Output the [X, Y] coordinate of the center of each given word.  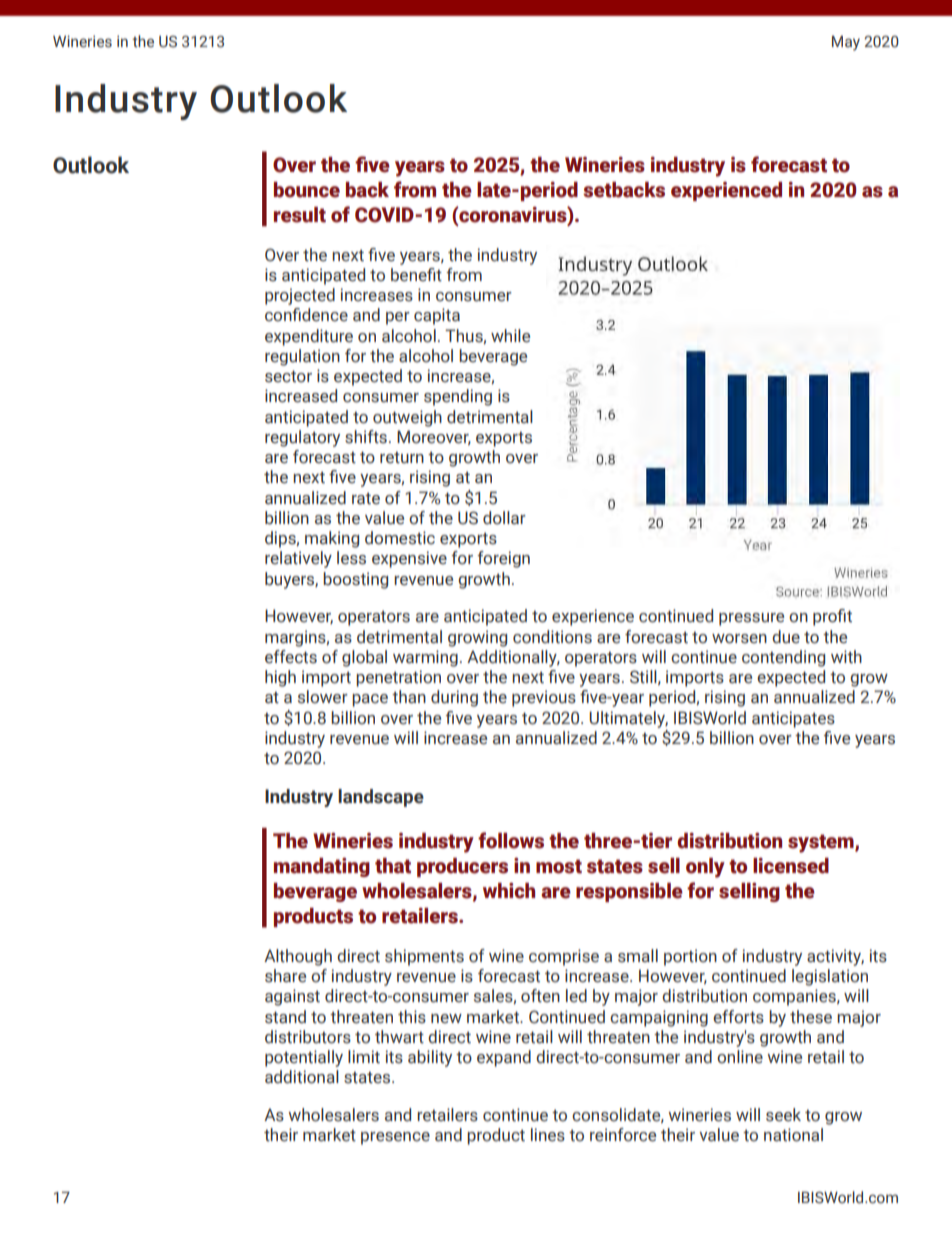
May [846, 43]
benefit [416, 275]
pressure [751, 619]
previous [544, 698]
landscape [381, 798]
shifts [366, 437]
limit [364, 1057]
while [510, 336]
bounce [307, 190]
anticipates [793, 719]
